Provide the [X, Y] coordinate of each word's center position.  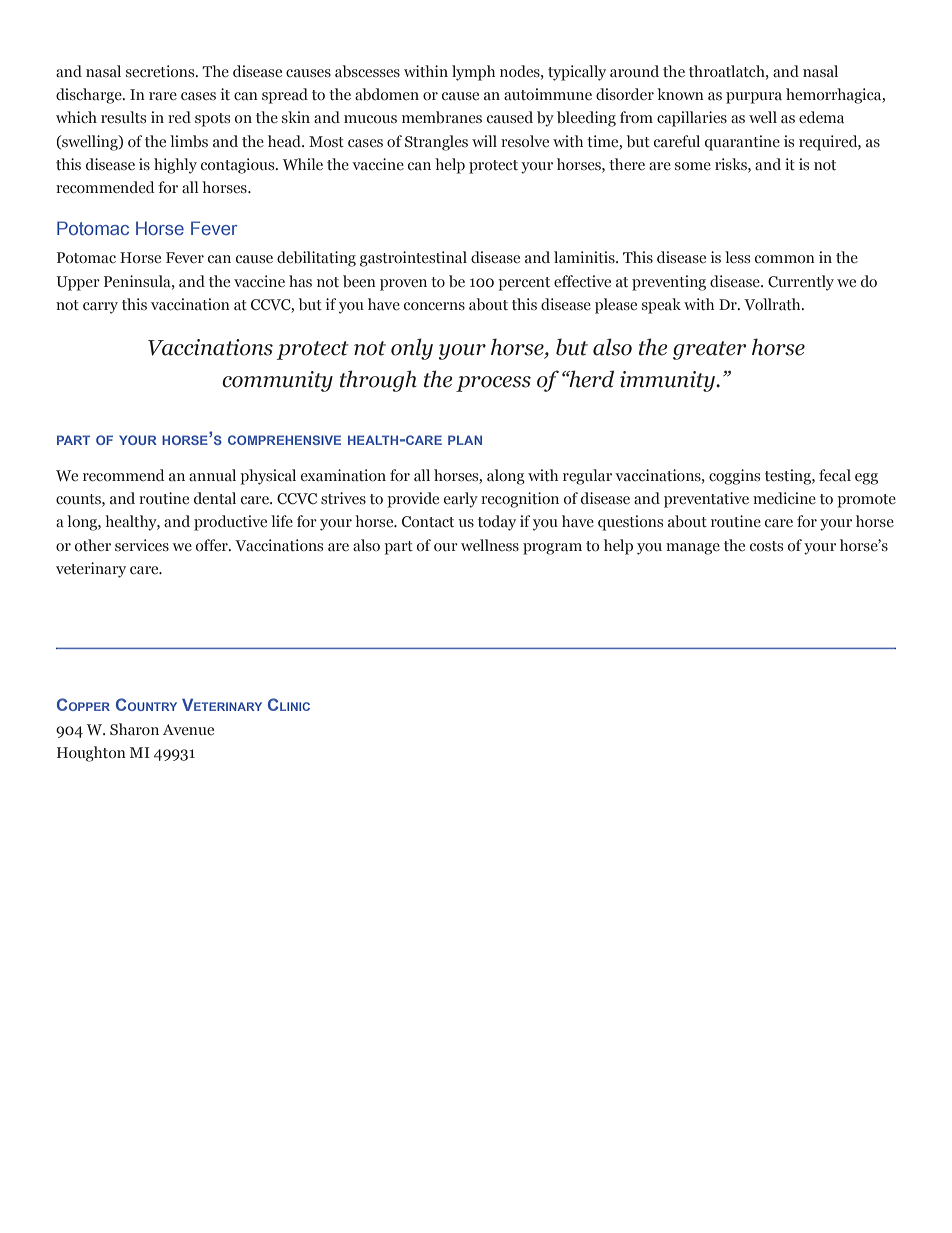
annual [212, 475]
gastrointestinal [413, 259]
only [412, 349]
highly [175, 166]
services [142, 545]
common [785, 259]
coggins [734, 477]
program [552, 549]
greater [709, 350]
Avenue [188, 729]
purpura [754, 98]
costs [766, 546]
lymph [473, 73]
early [461, 500]
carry [100, 308]
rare [163, 96]
